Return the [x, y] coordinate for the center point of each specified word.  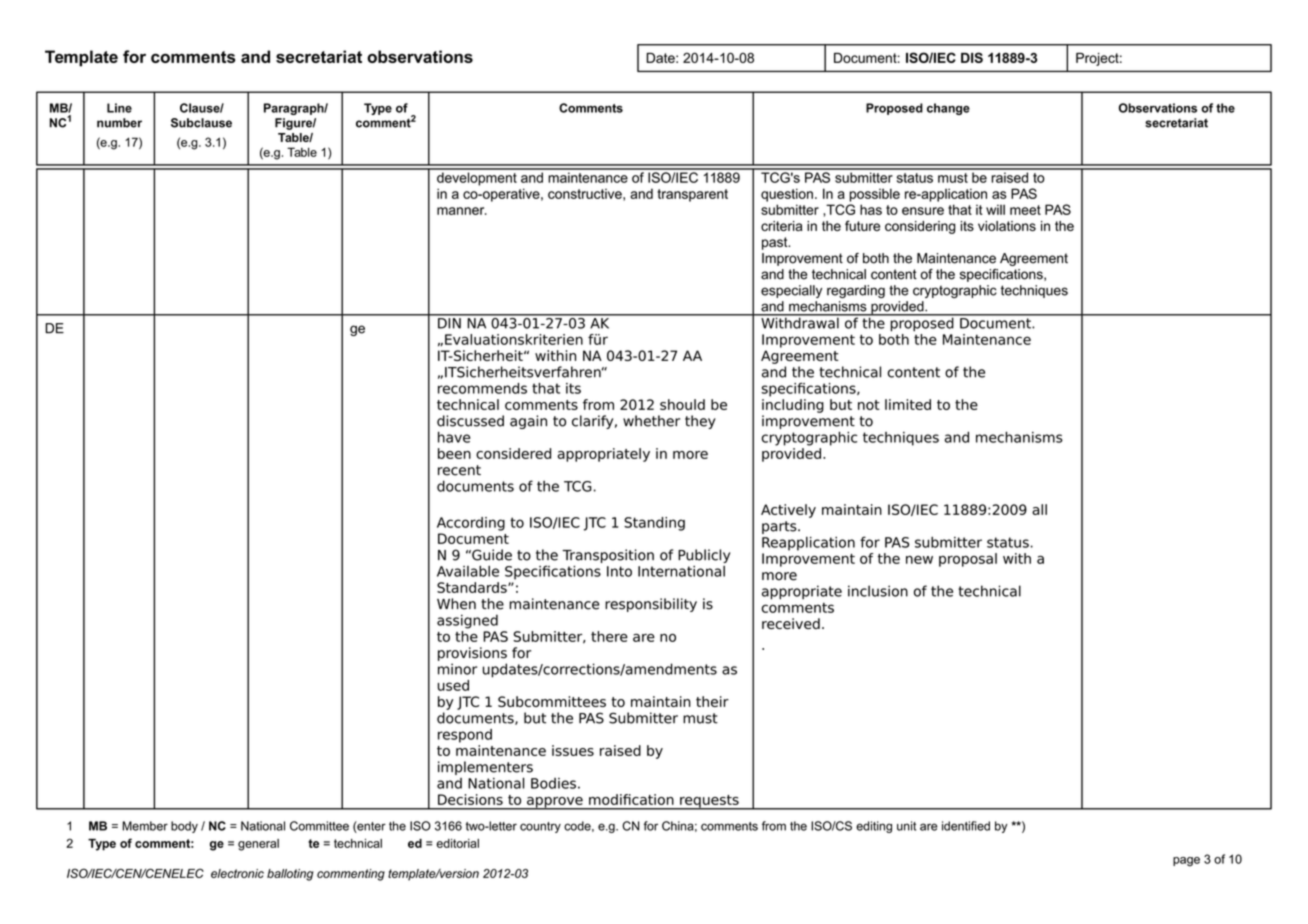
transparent [692, 195]
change [948, 109]
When [456, 604]
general [258, 845]
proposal [968, 560]
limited [908, 404]
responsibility [651, 605]
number [119, 123]
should [682, 404]
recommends [482, 388]
